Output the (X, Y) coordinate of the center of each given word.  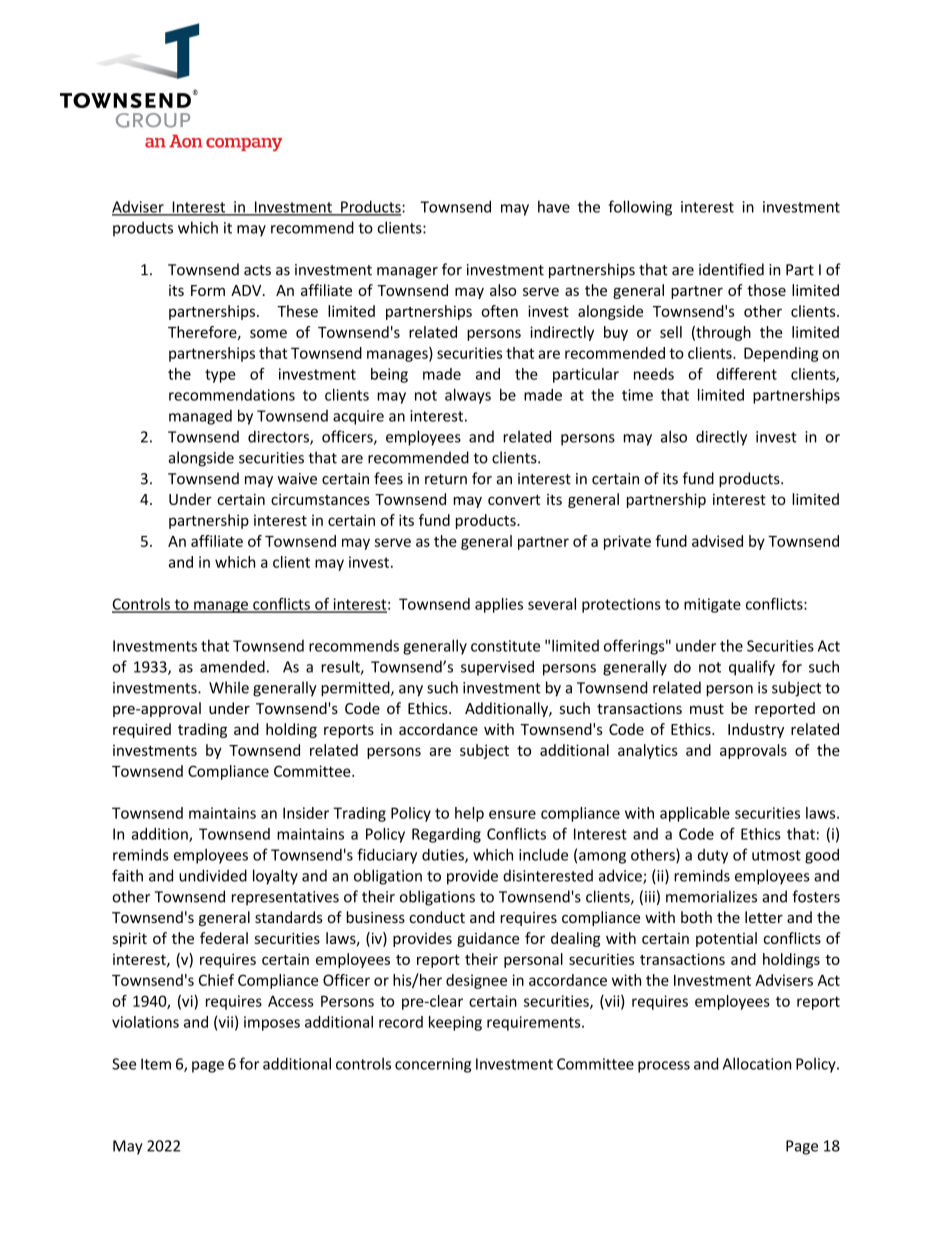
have (554, 206)
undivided (213, 875)
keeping (455, 1023)
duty (713, 856)
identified (731, 269)
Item (156, 1064)
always (468, 396)
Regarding (446, 835)
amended (232, 666)
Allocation (757, 1063)
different (747, 374)
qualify (752, 668)
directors (279, 437)
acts (257, 270)
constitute (505, 646)
